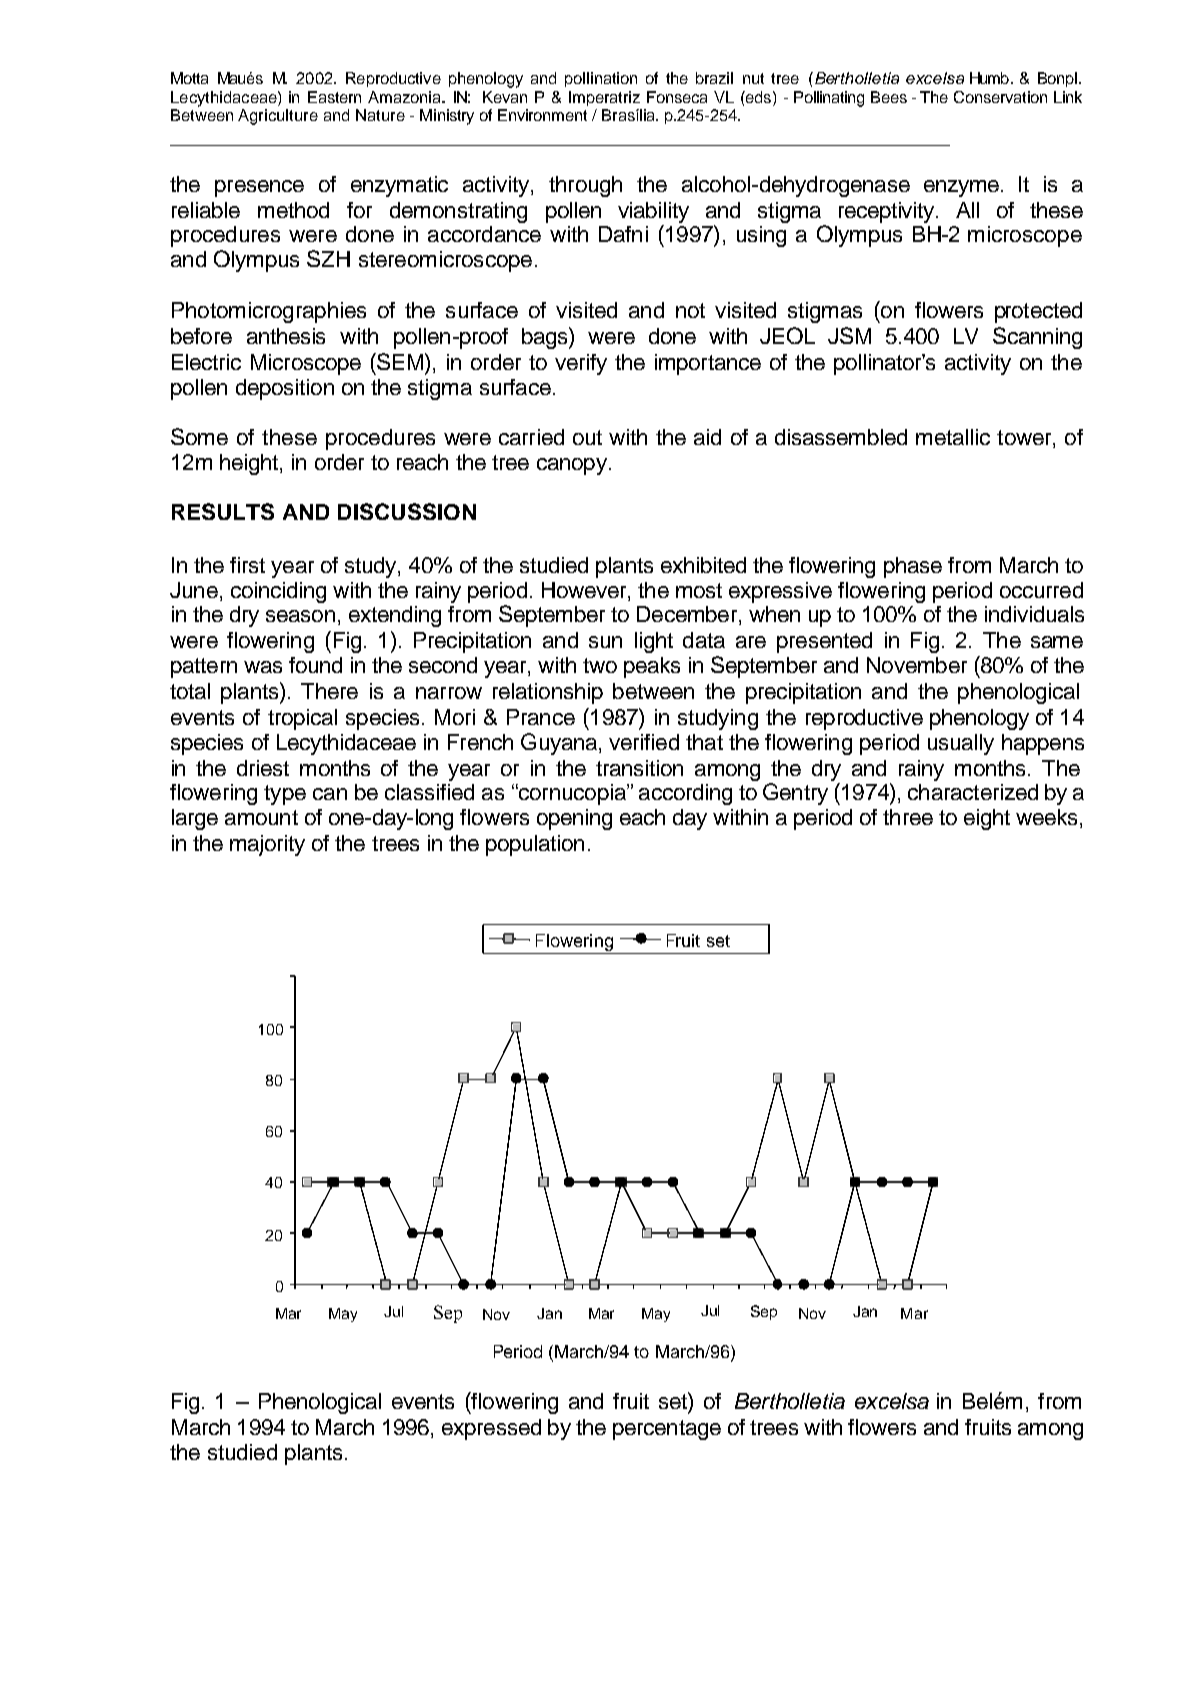  What do you see at coordinates (278, 117) in the image?
I see `Agriculture` at bounding box center [278, 117].
